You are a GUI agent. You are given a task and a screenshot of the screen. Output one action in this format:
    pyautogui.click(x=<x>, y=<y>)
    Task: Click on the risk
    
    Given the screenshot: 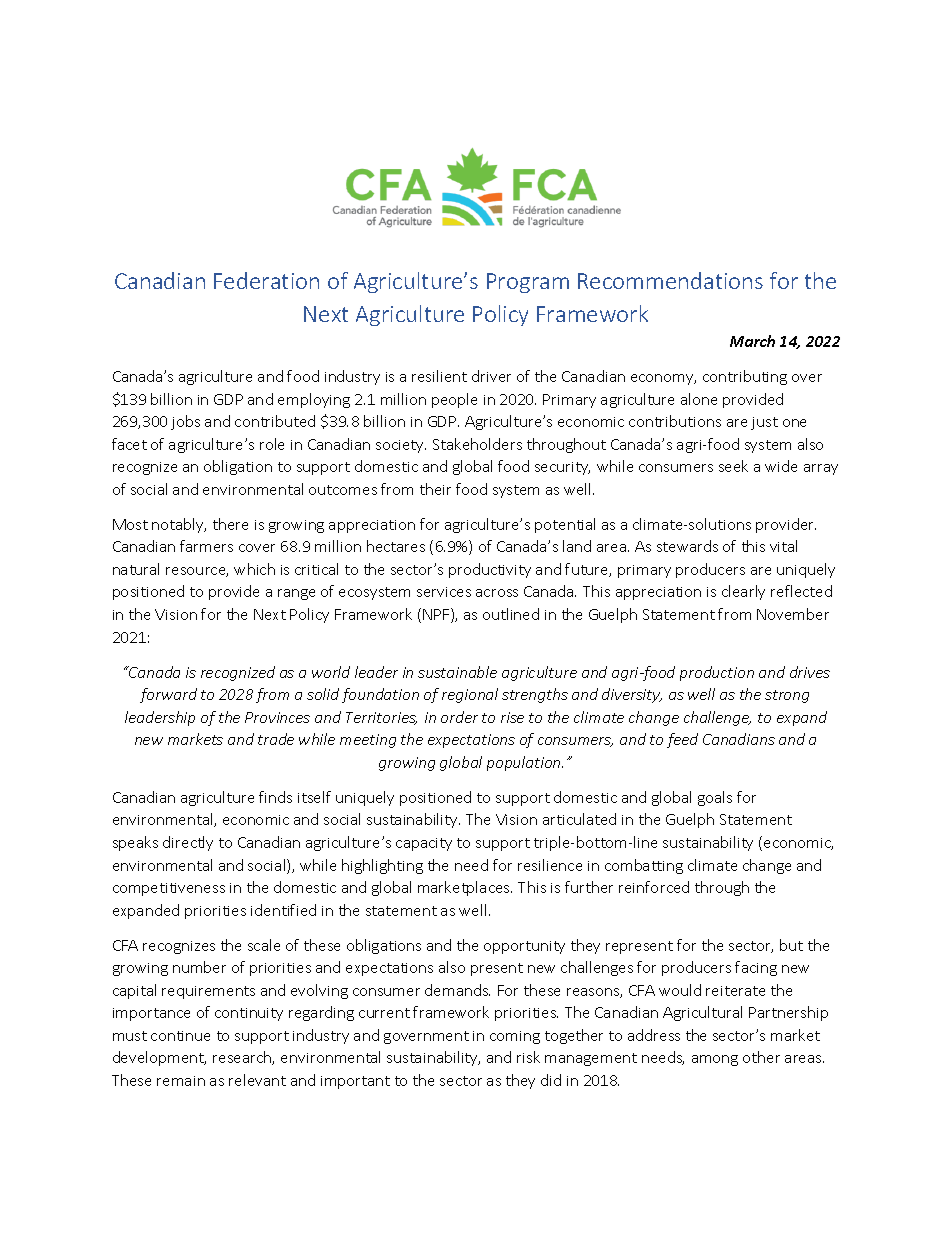 What is the action you would take?
    pyautogui.click(x=528, y=1057)
